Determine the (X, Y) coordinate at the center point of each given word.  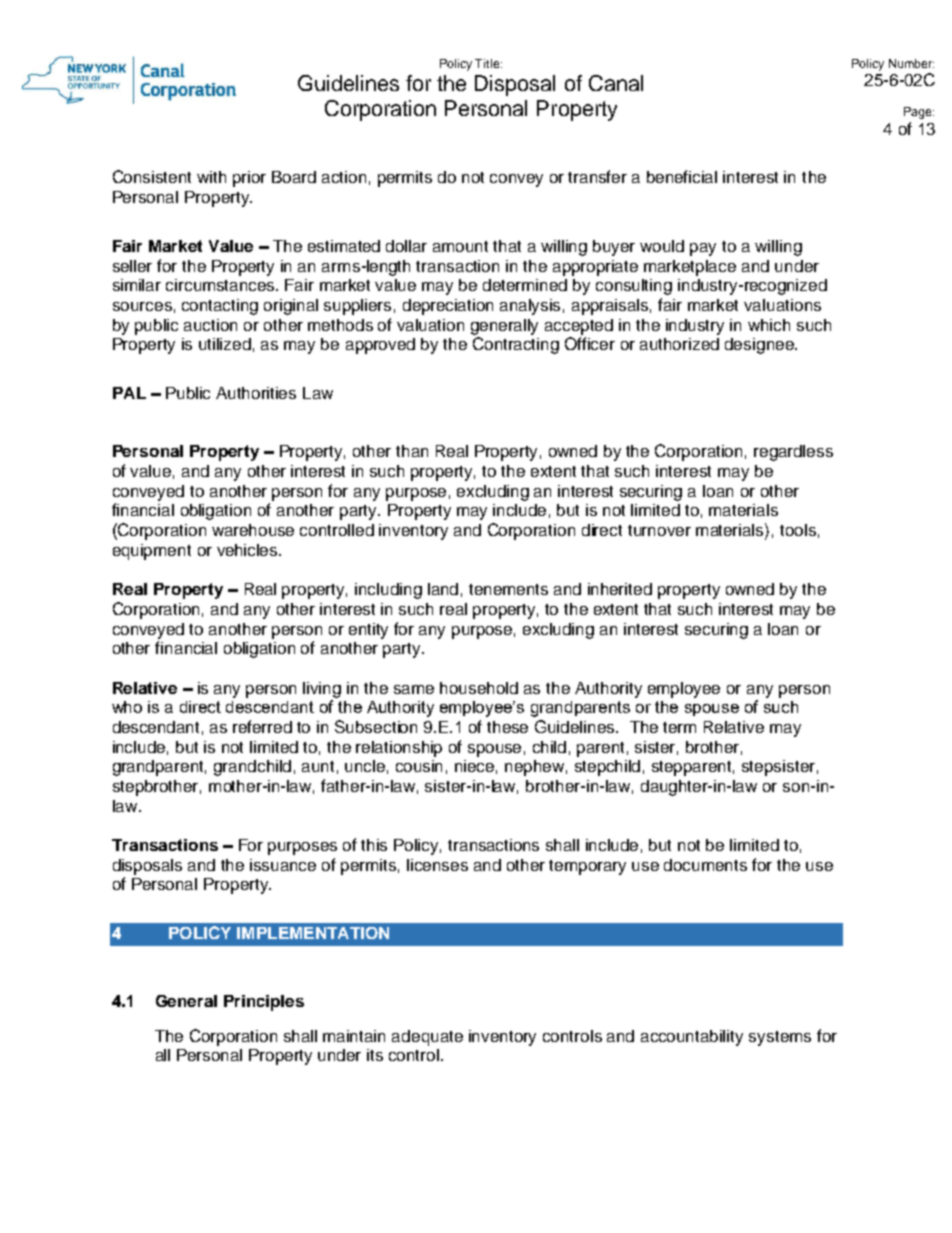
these (507, 727)
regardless (793, 453)
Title (488, 63)
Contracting (516, 345)
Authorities (256, 393)
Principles (264, 1003)
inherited (620, 589)
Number (911, 63)
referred (262, 726)
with (211, 177)
